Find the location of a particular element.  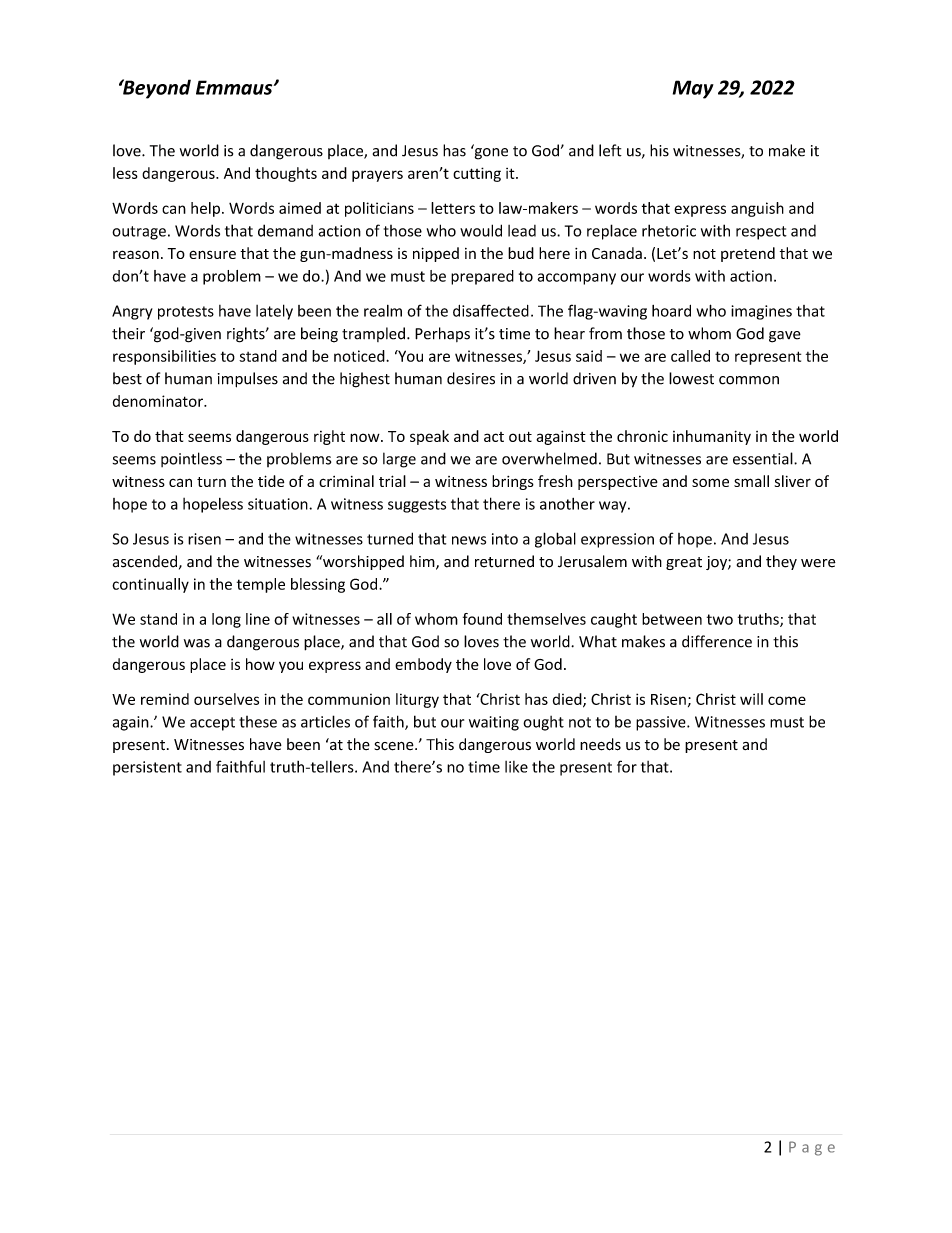

temple is located at coordinates (261, 585).
